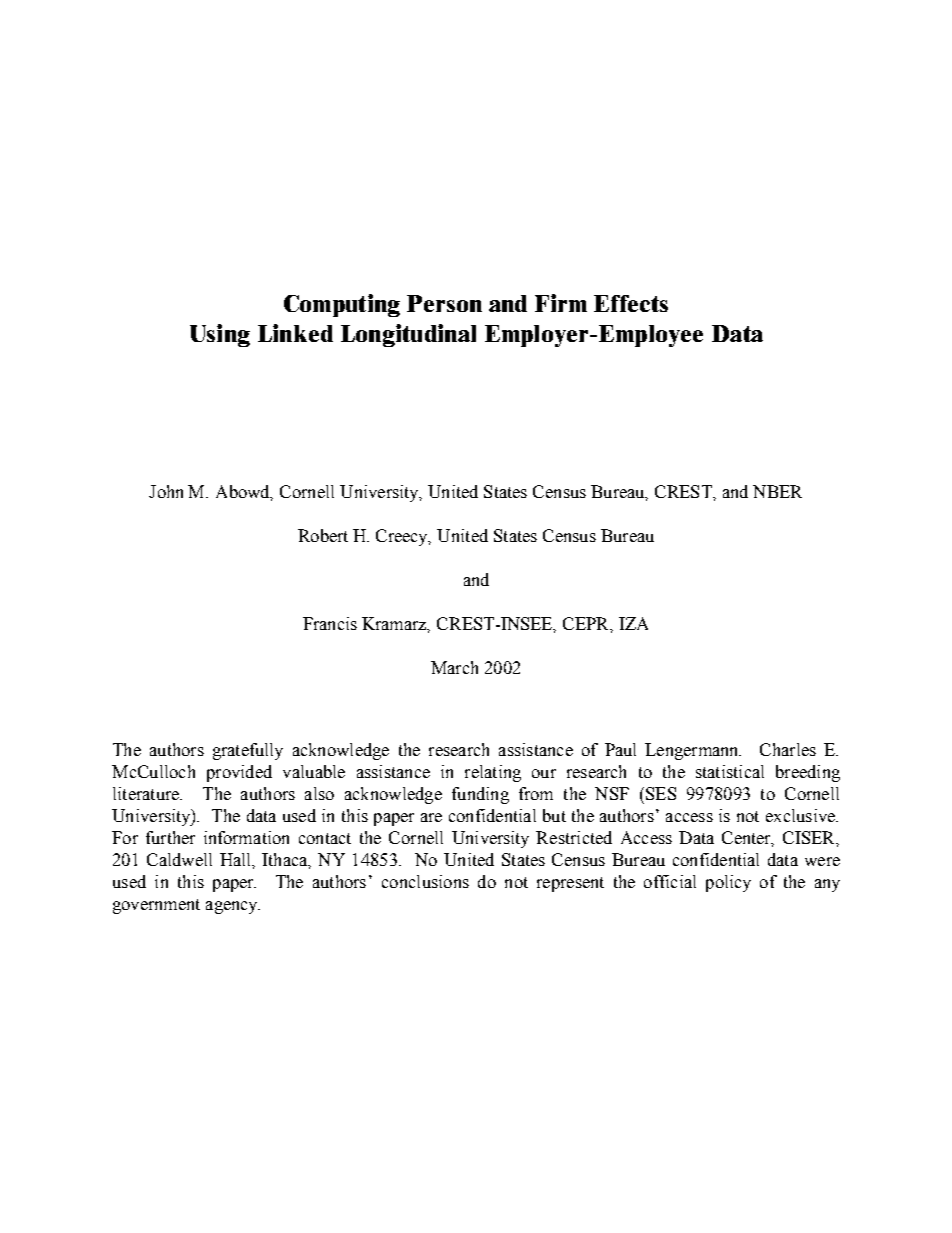 This page has width=952, height=1233. What do you see at coordinates (323, 535) in the page?
I see `Robert` at bounding box center [323, 535].
